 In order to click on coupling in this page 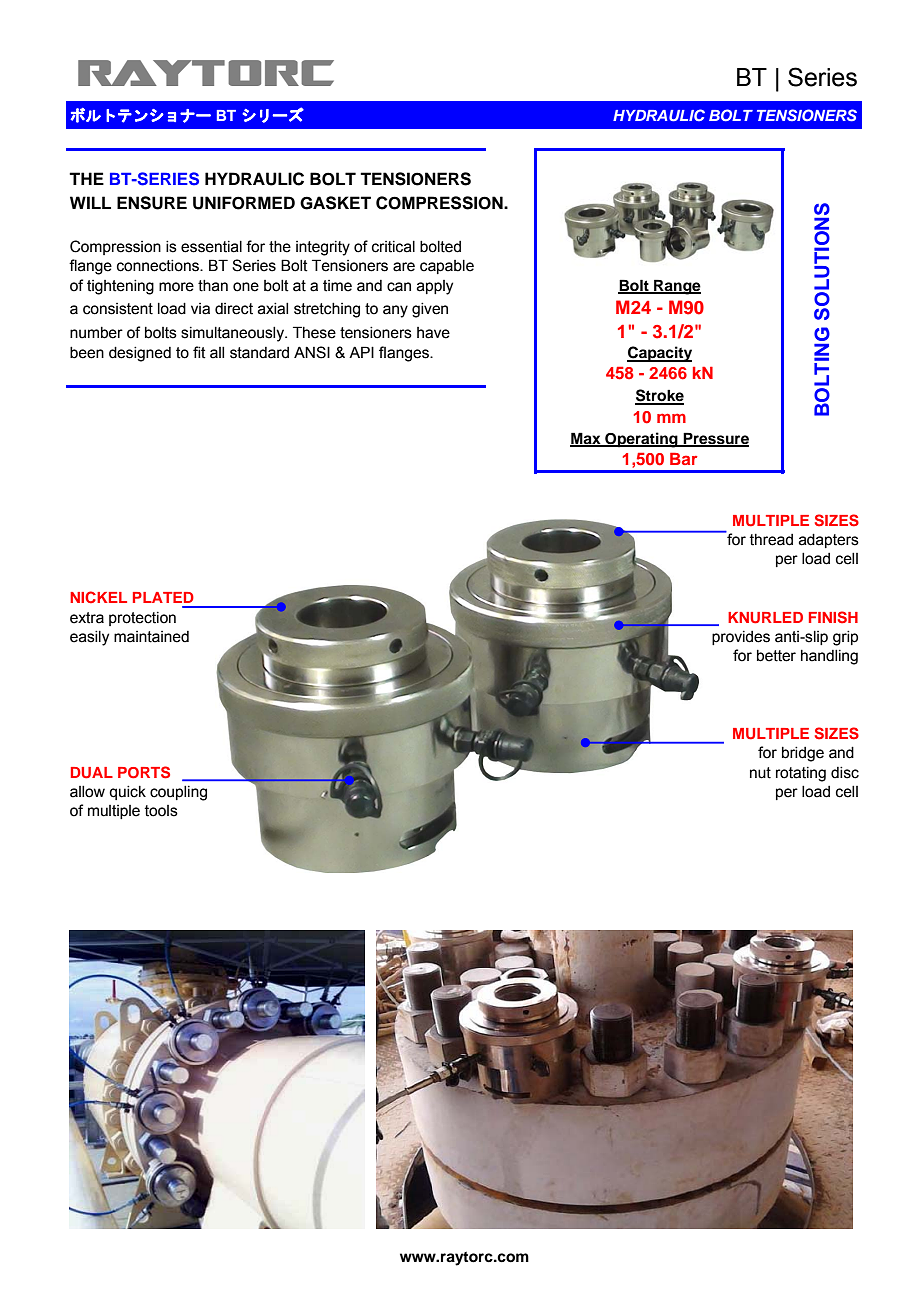, I will do `click(178, 793)`.
